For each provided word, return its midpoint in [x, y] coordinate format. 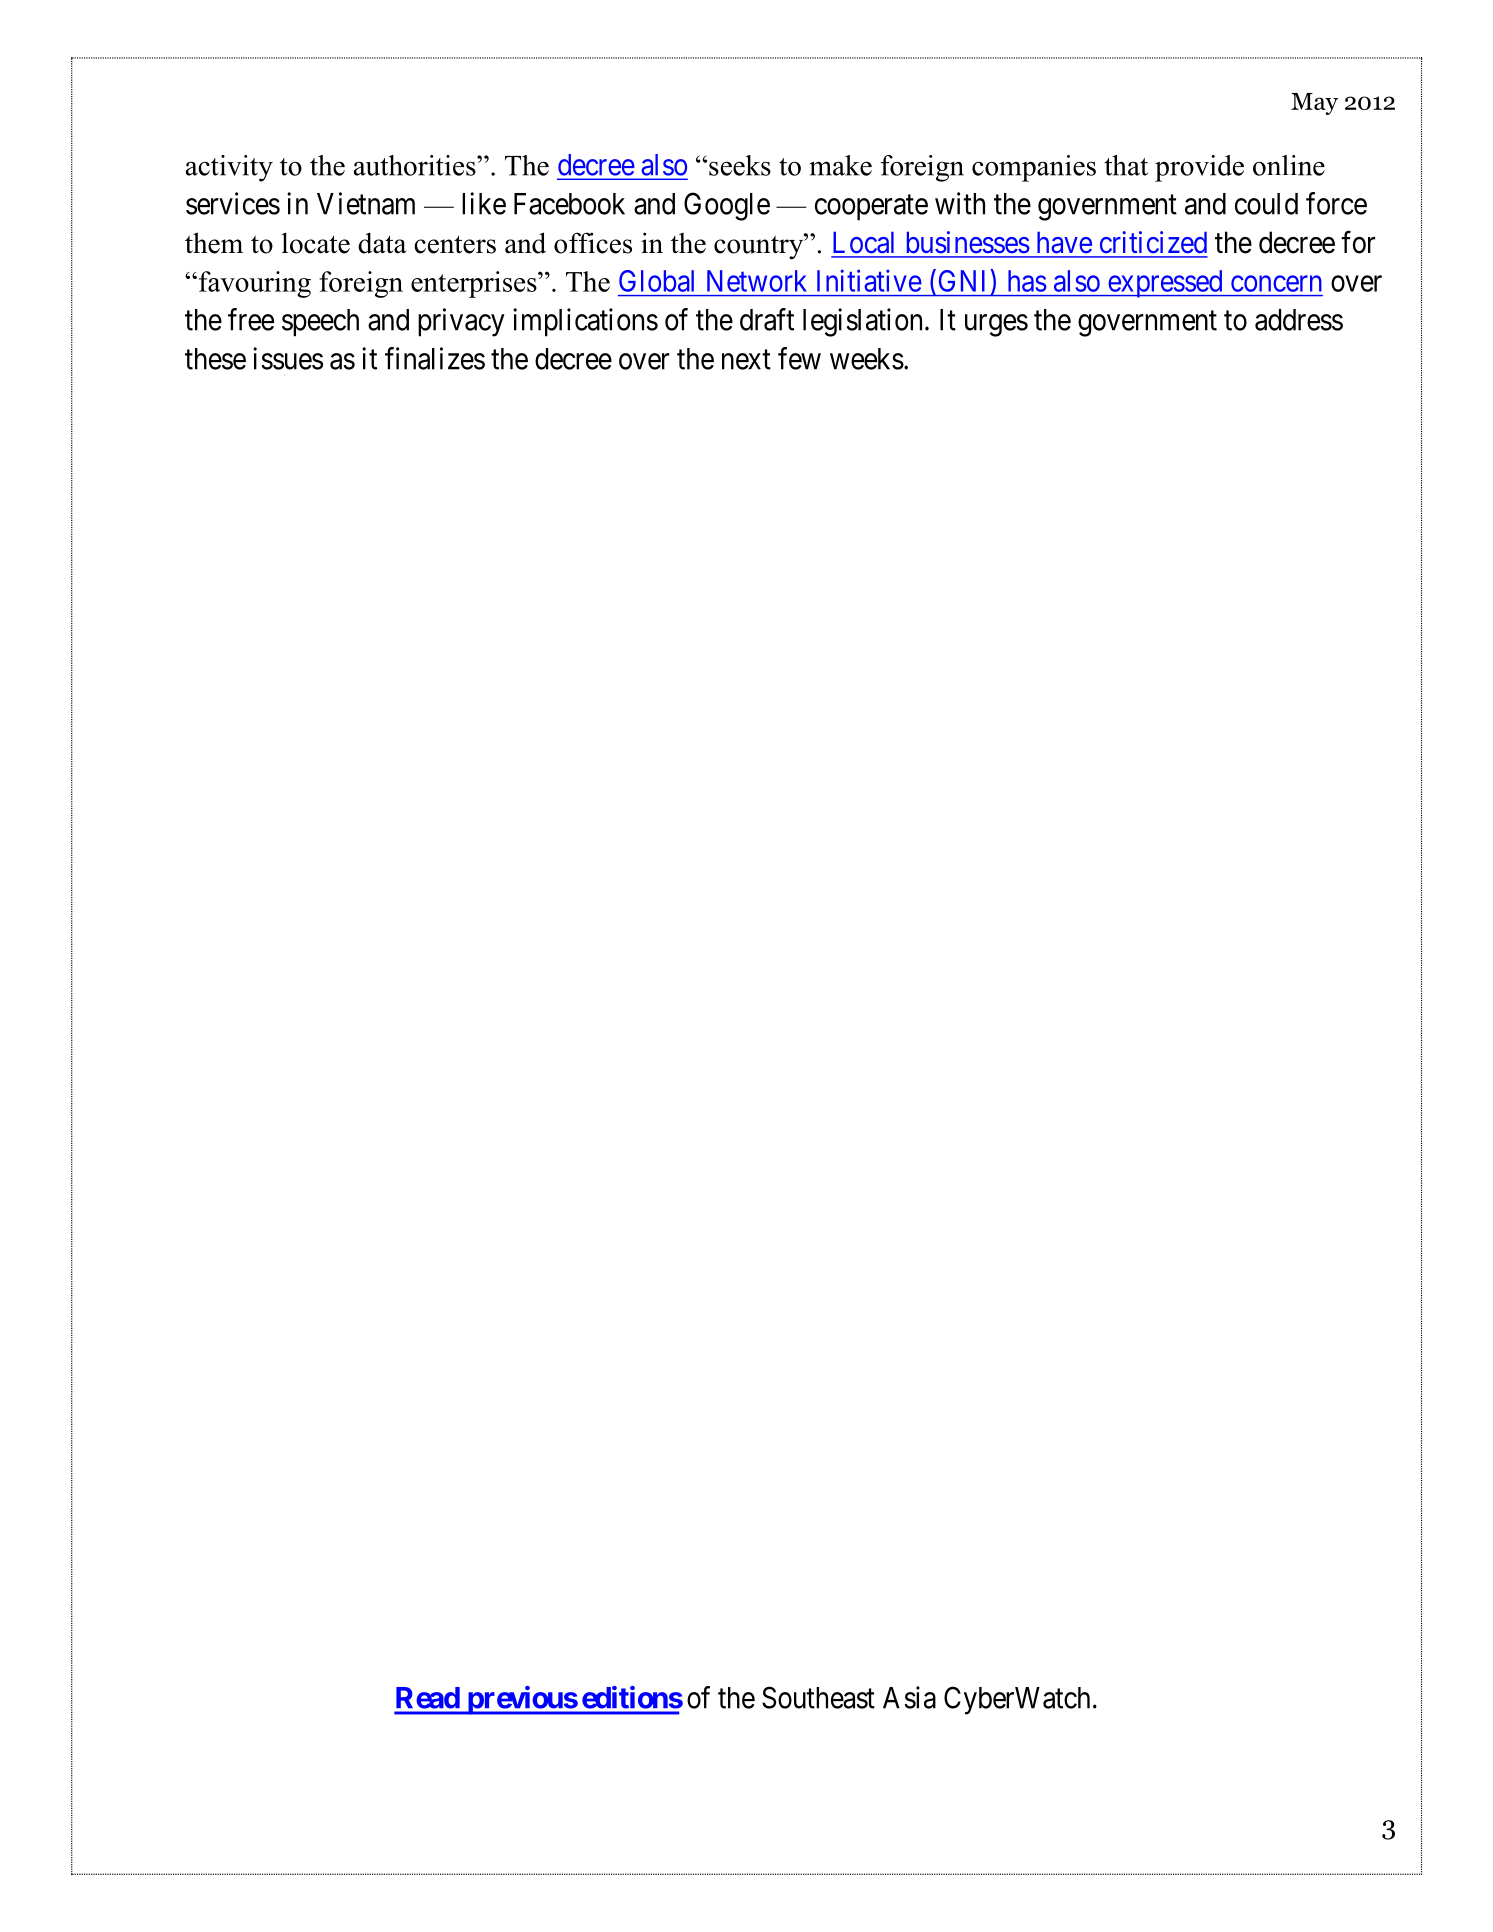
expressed [1165, 284]
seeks [740, 165]
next [746, 360]
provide [1199, 168]
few [799, 358]
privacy [461, 322]
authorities [416, 165]
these [215, 359]
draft [767, 319]
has [1027, 281]
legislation [862, 322]
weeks [867, 359]
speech [320, 323]
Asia [909, 1697]
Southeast [818, 1697]
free [251, 319]
